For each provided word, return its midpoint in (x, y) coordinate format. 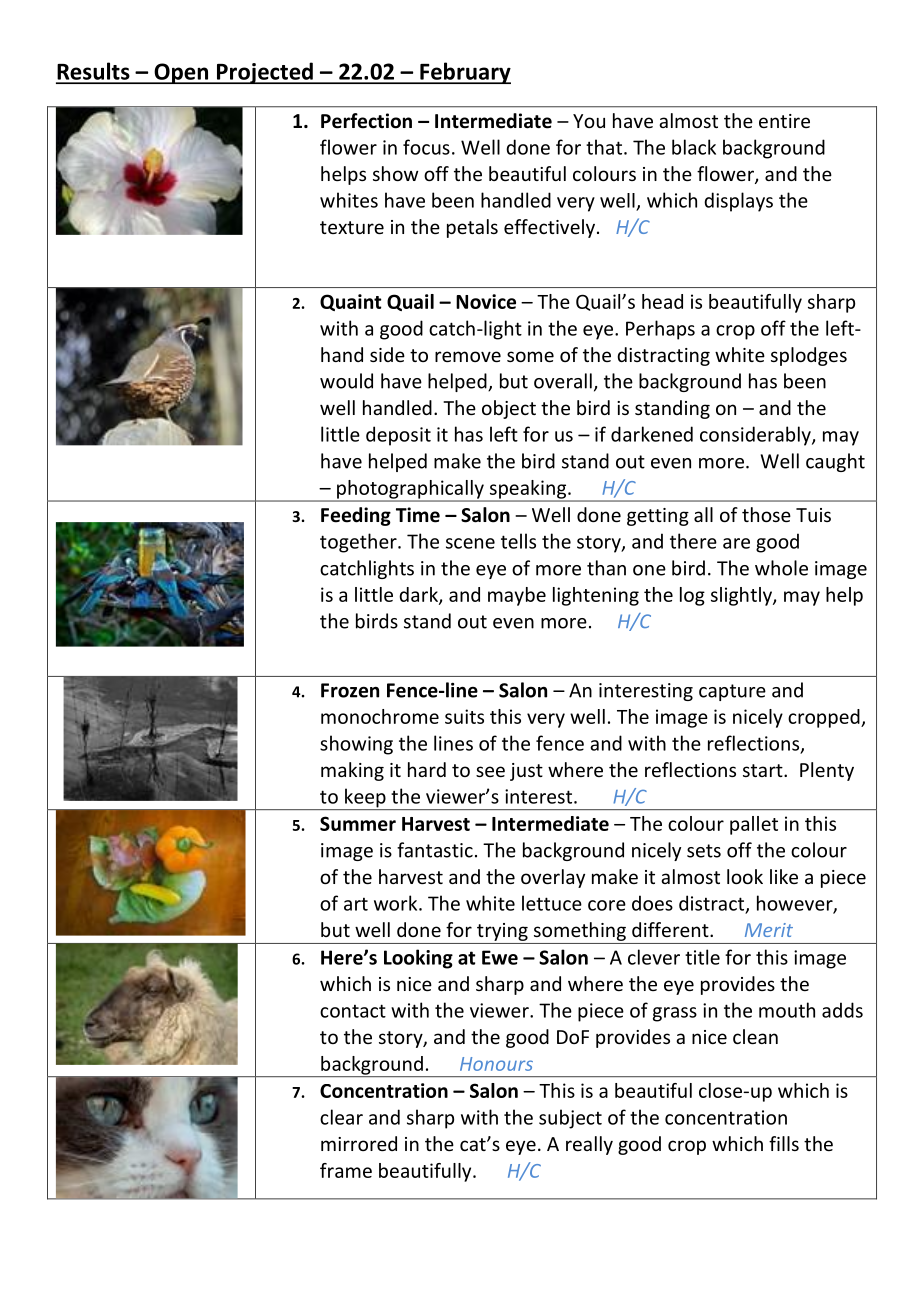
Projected (264, 73)
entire (784, 121)
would (346, 381)
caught (835, 462)
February (464, 73)
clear (341, 1117)
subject (570, 1119)
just (526, 772)
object (509, 409)
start (764, 770)
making (352, 771)
